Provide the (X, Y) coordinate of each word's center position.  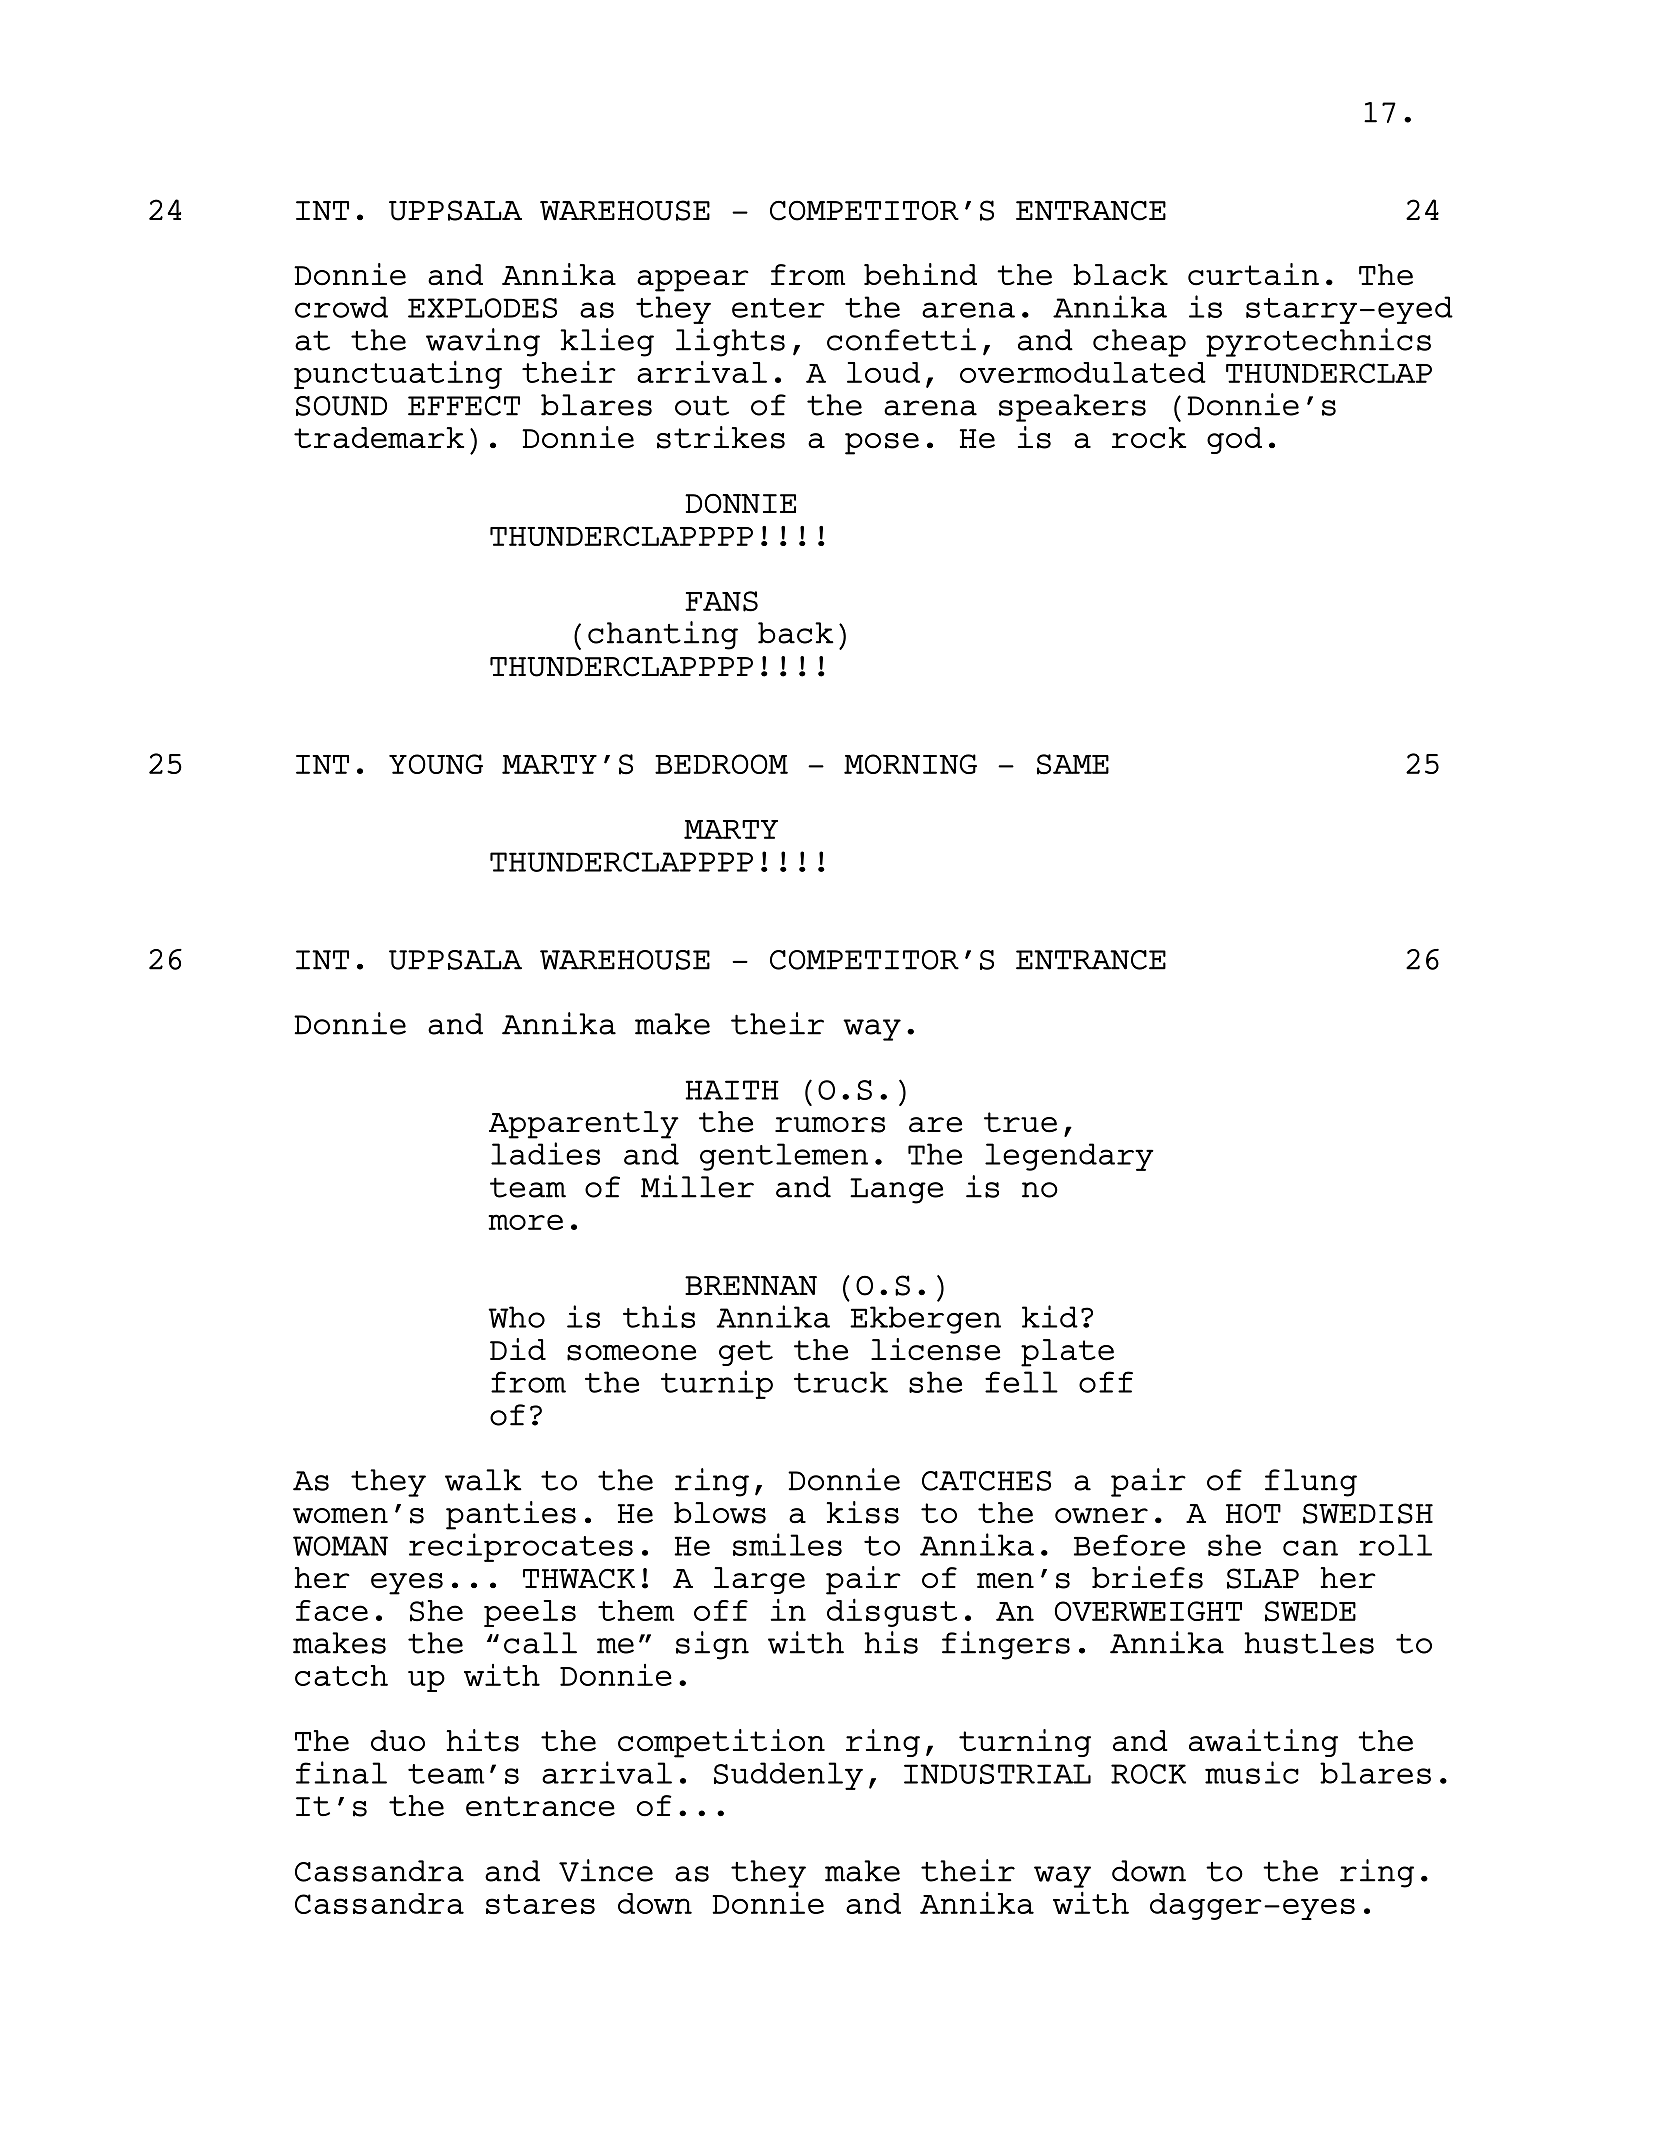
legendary (1069, 1157)
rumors (830, 1125)
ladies (545, 1153)
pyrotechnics (1318, 342)
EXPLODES (482, 308)
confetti (901, 339)
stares (540, 1904)
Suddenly (788, 1776)
